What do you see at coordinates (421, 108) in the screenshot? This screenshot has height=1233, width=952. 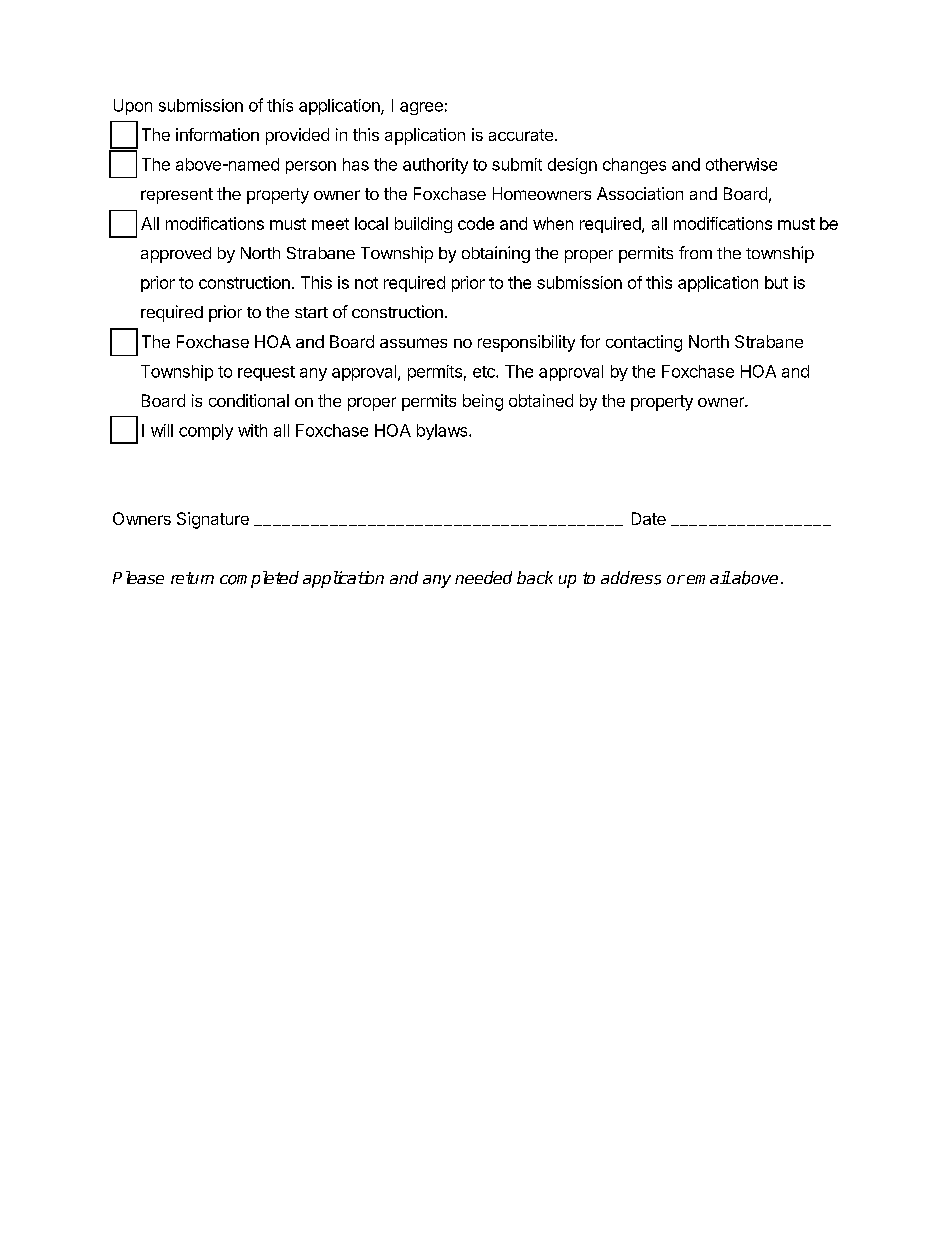 I see `agree` at bounding box center [421, 108].
